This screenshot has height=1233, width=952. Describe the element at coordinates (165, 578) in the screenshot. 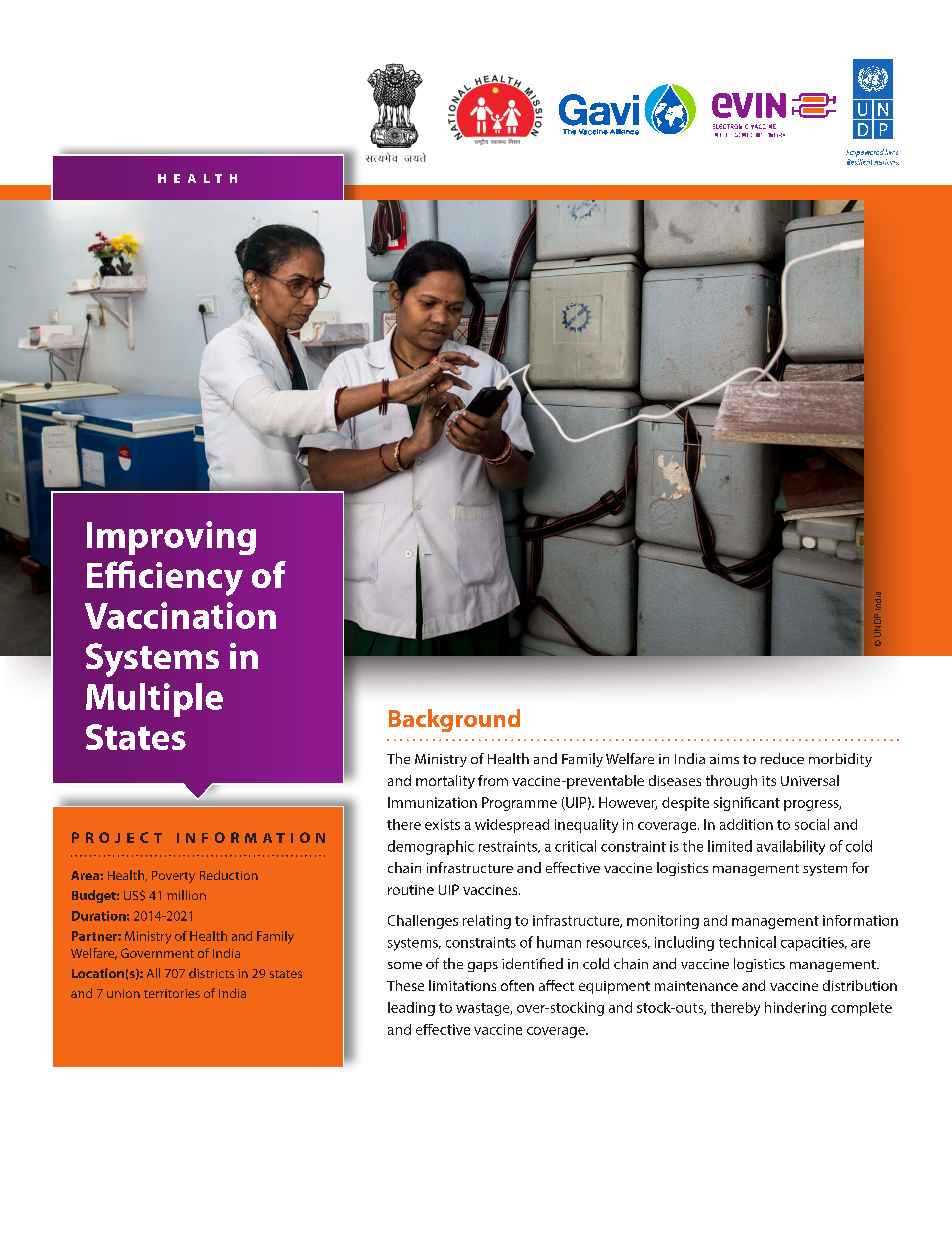

I see `Efficiency` at that location.
